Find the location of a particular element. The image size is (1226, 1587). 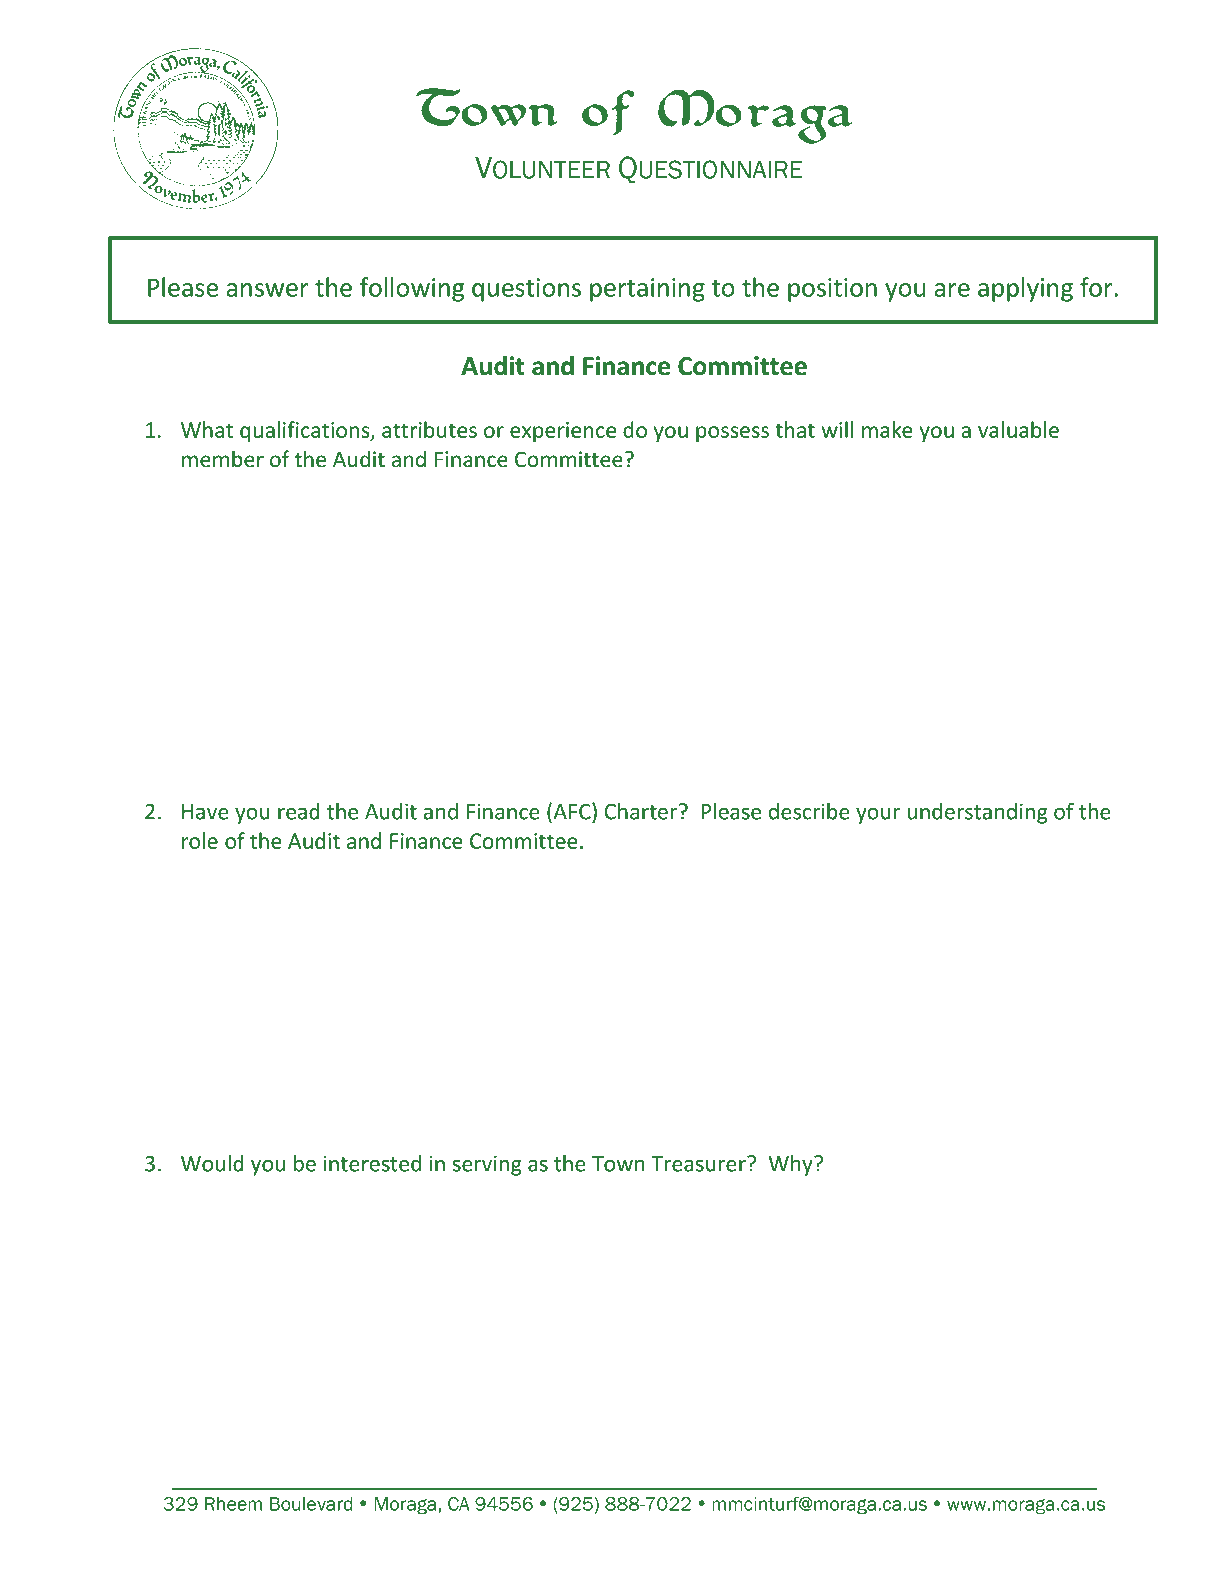

answer is located at coordinates (267, 290).
